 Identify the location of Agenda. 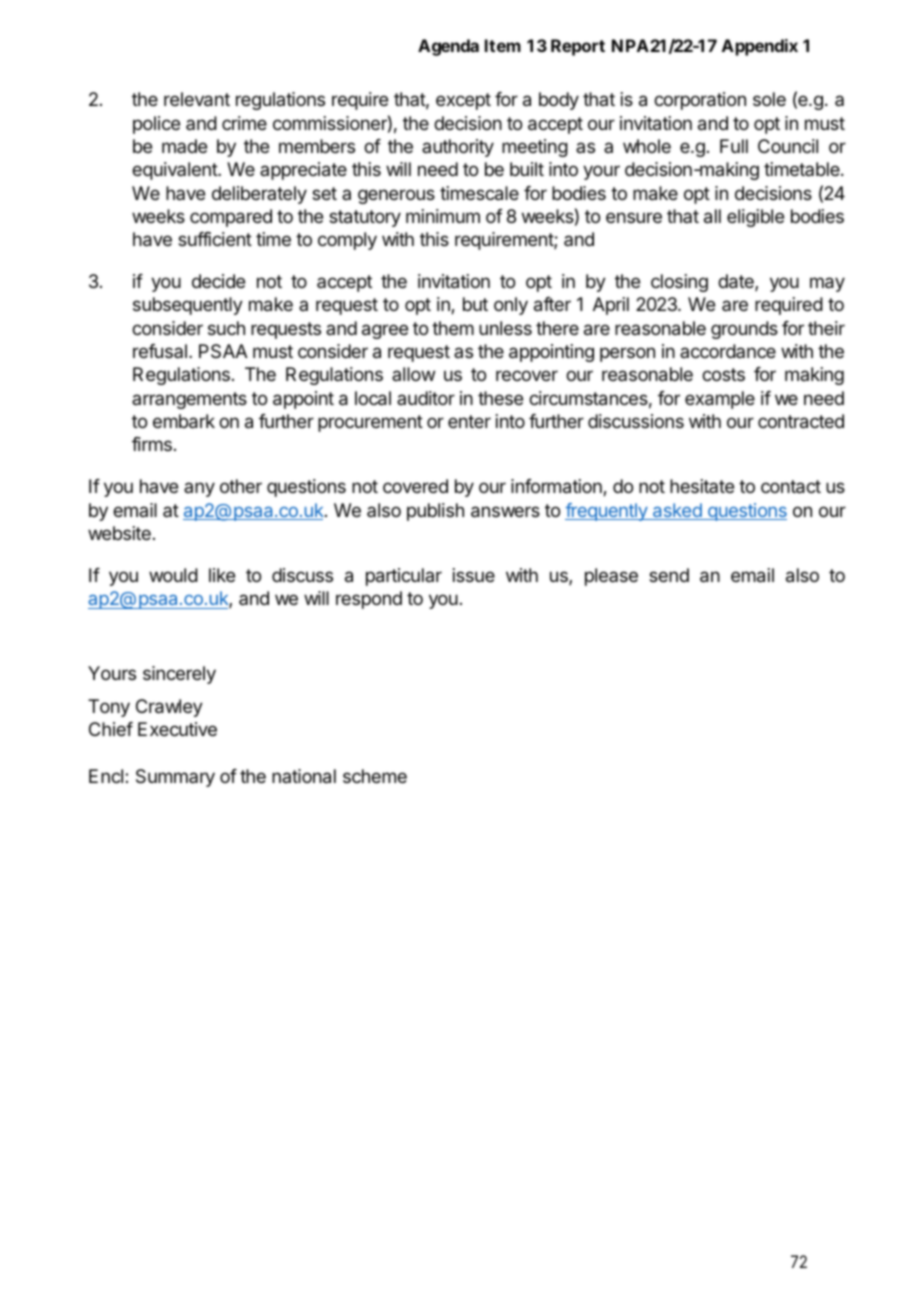
(448, 47).
